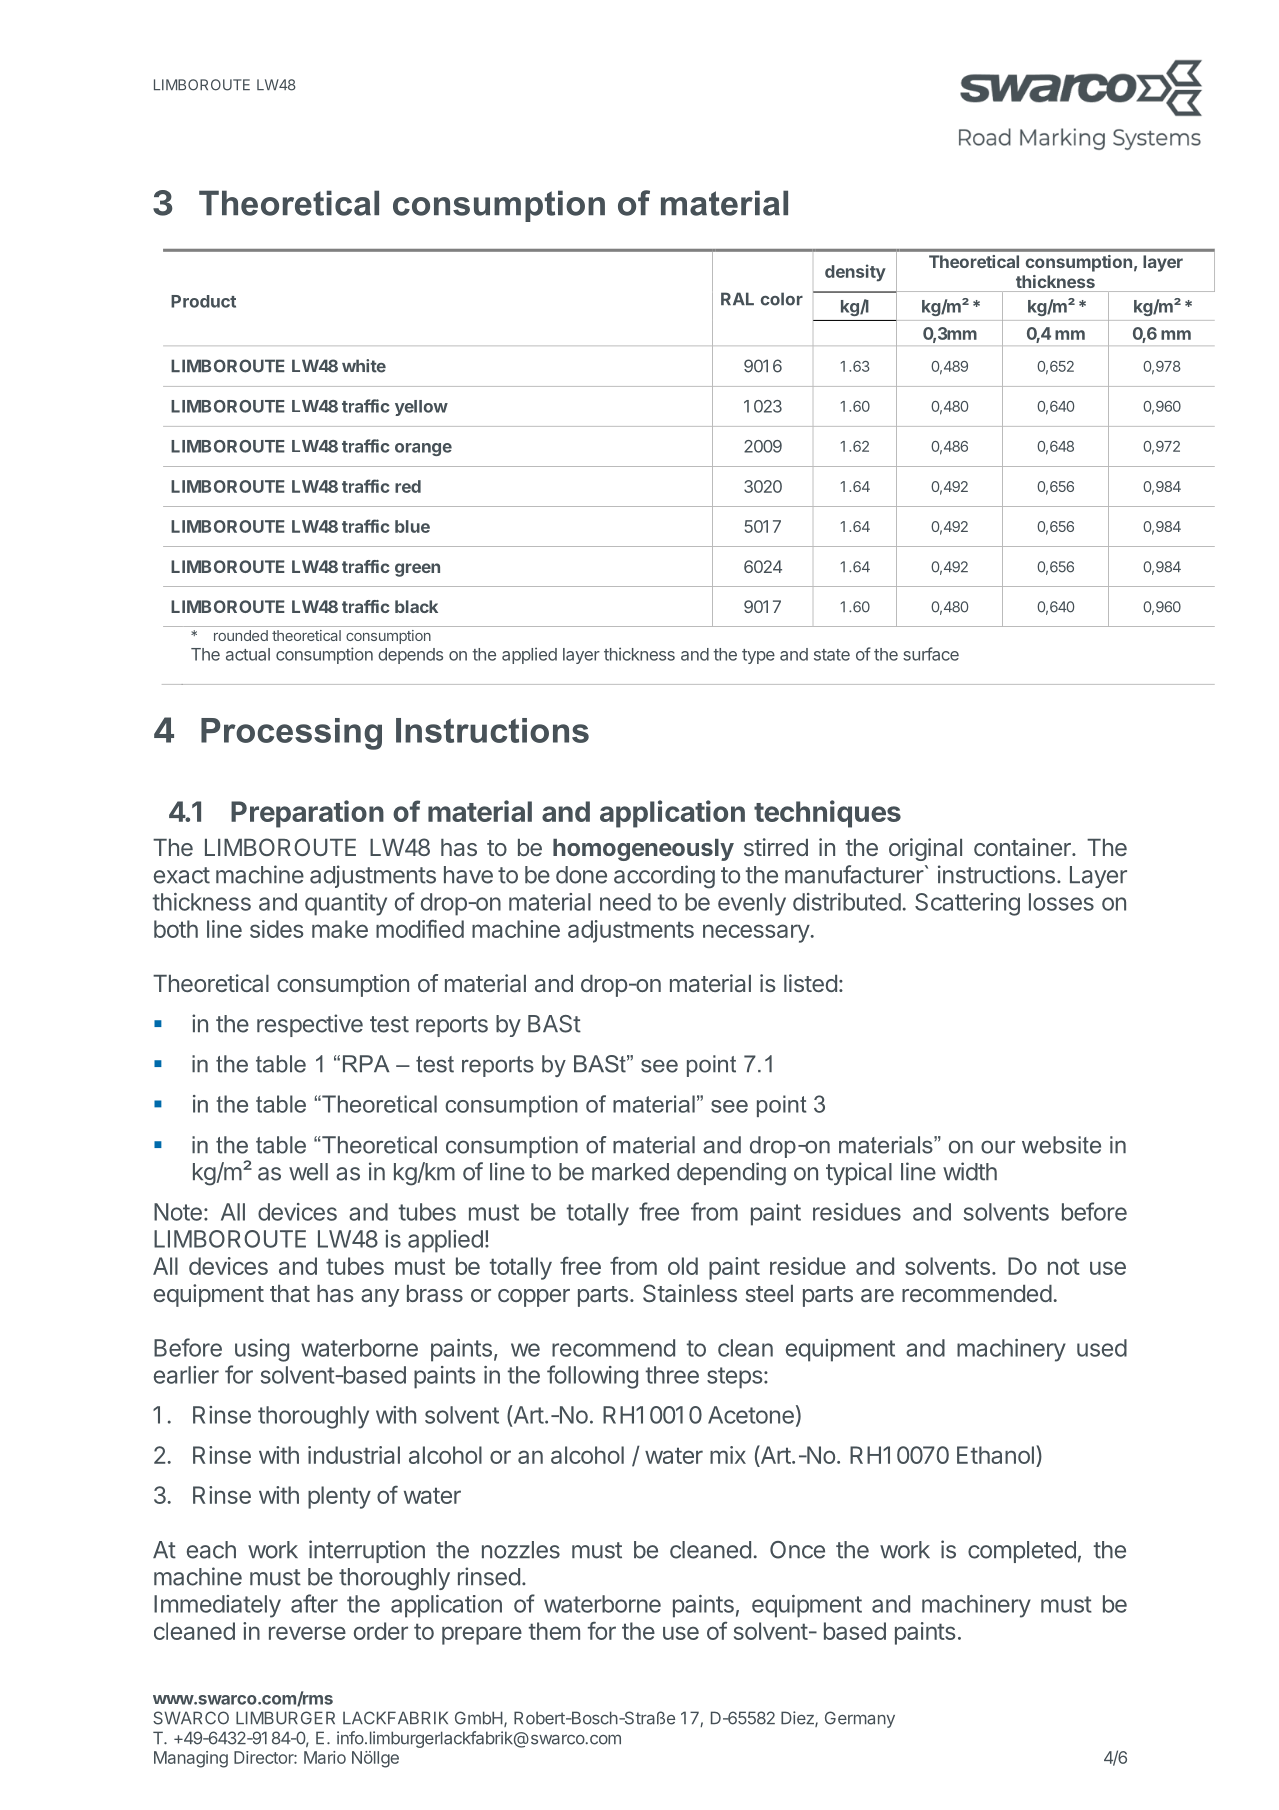 The height and width of the page is (1810, 1279). Describe the element at coordinates (737, 298) in the page. I see `RAL` at that location.
